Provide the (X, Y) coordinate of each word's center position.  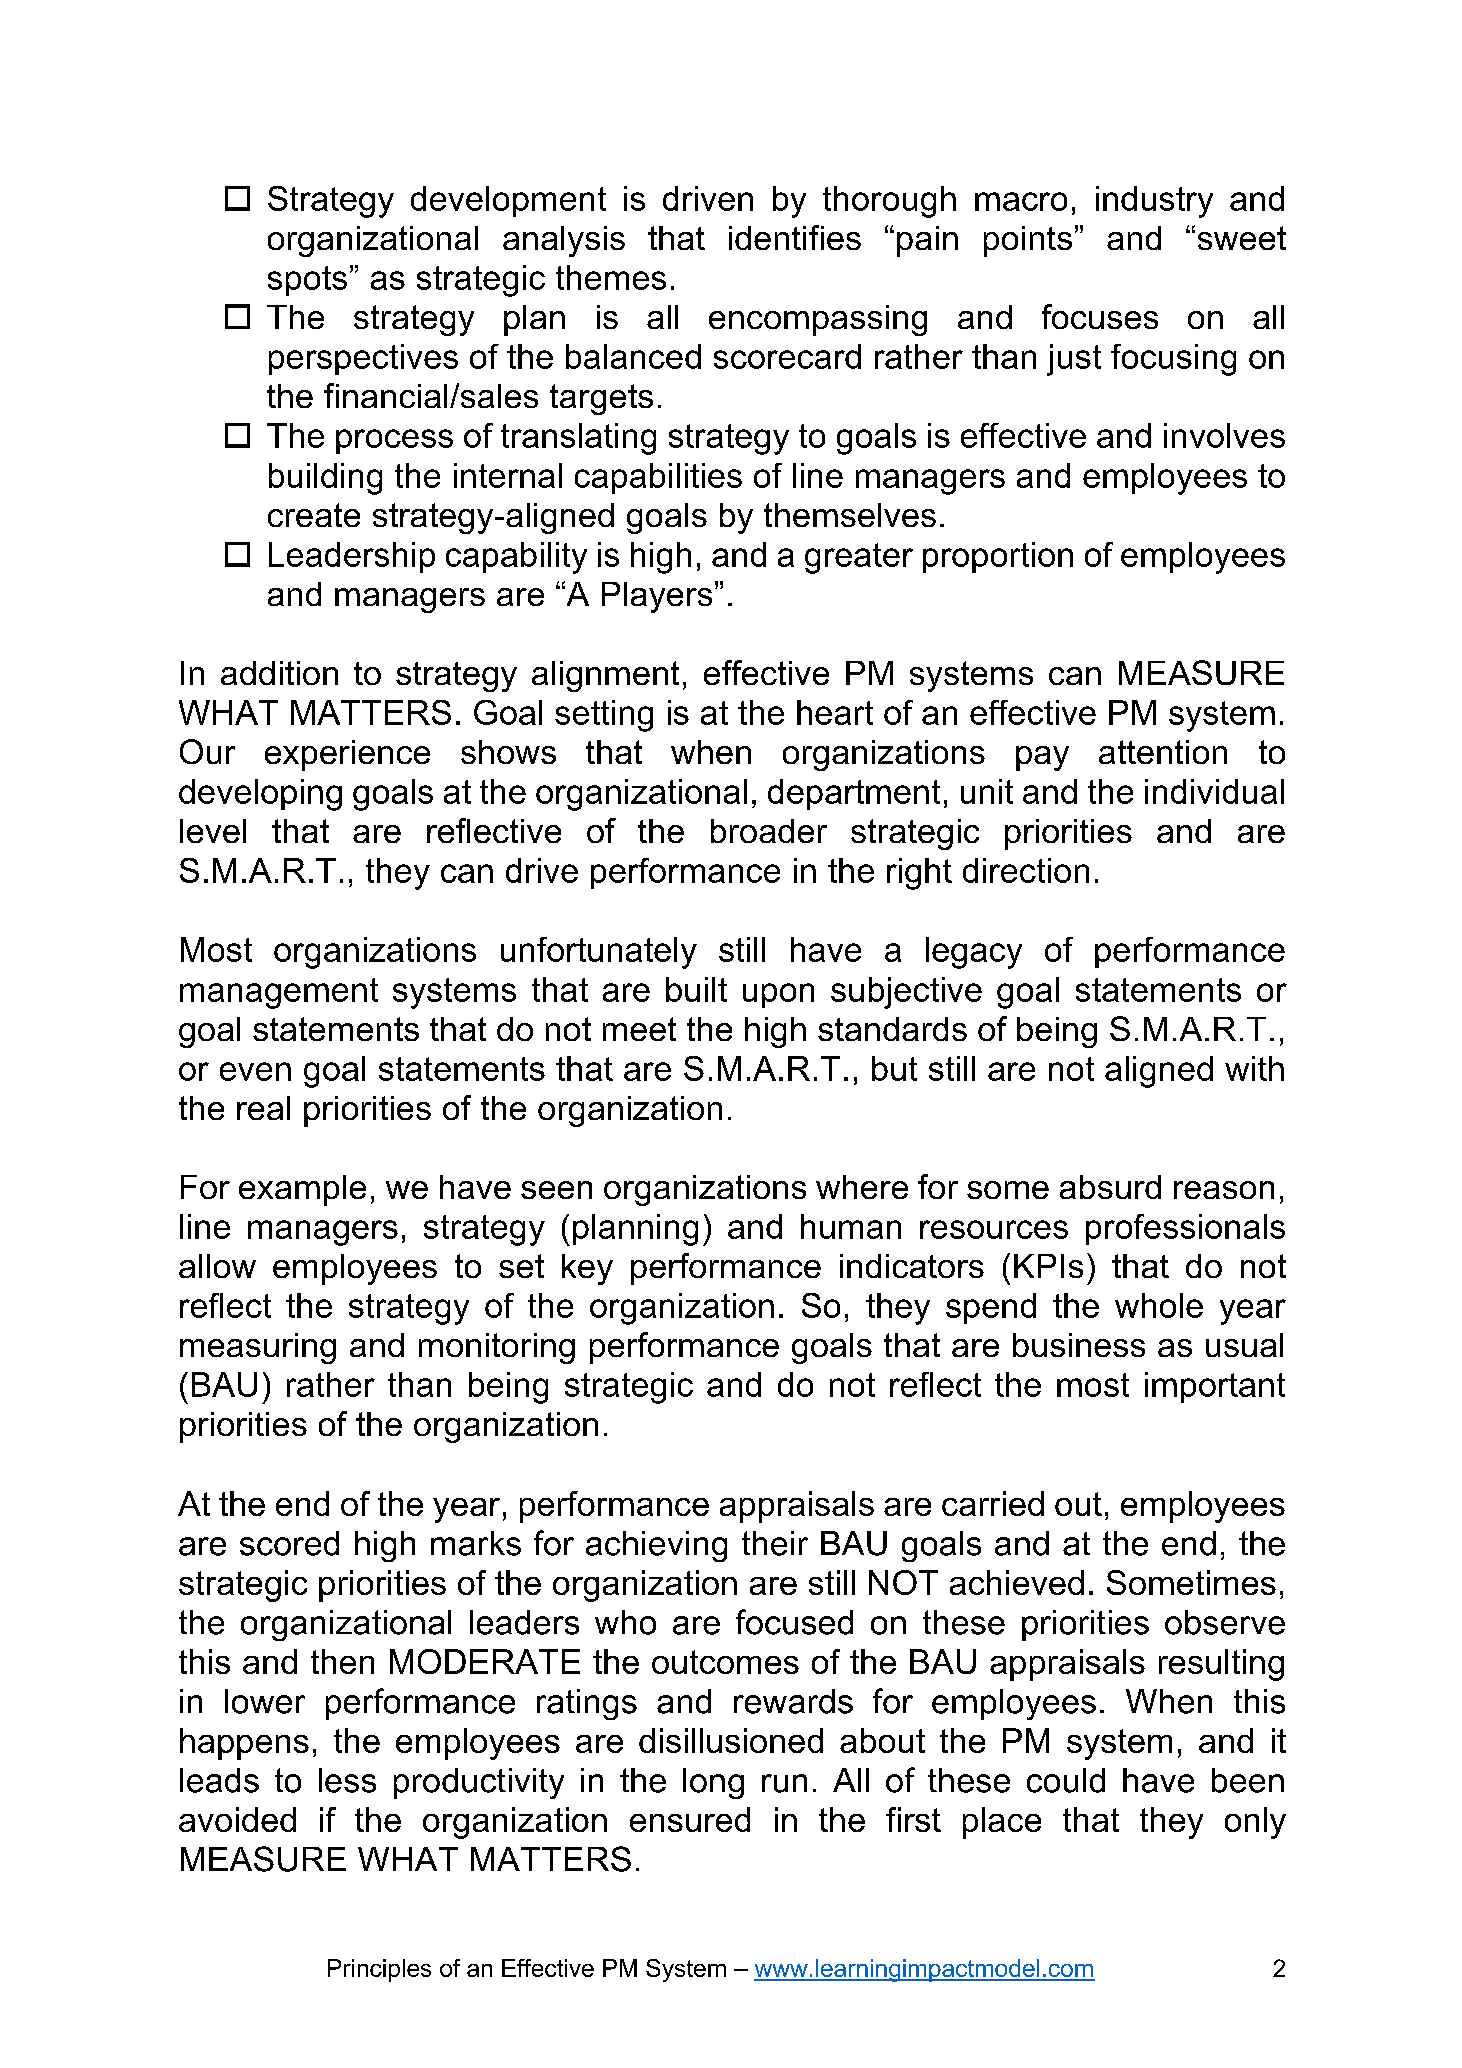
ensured (690, 1819)
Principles (379, 1970)
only (1255, 1823)
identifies (795, 237)
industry (1154, 202)
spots (307, 281)
